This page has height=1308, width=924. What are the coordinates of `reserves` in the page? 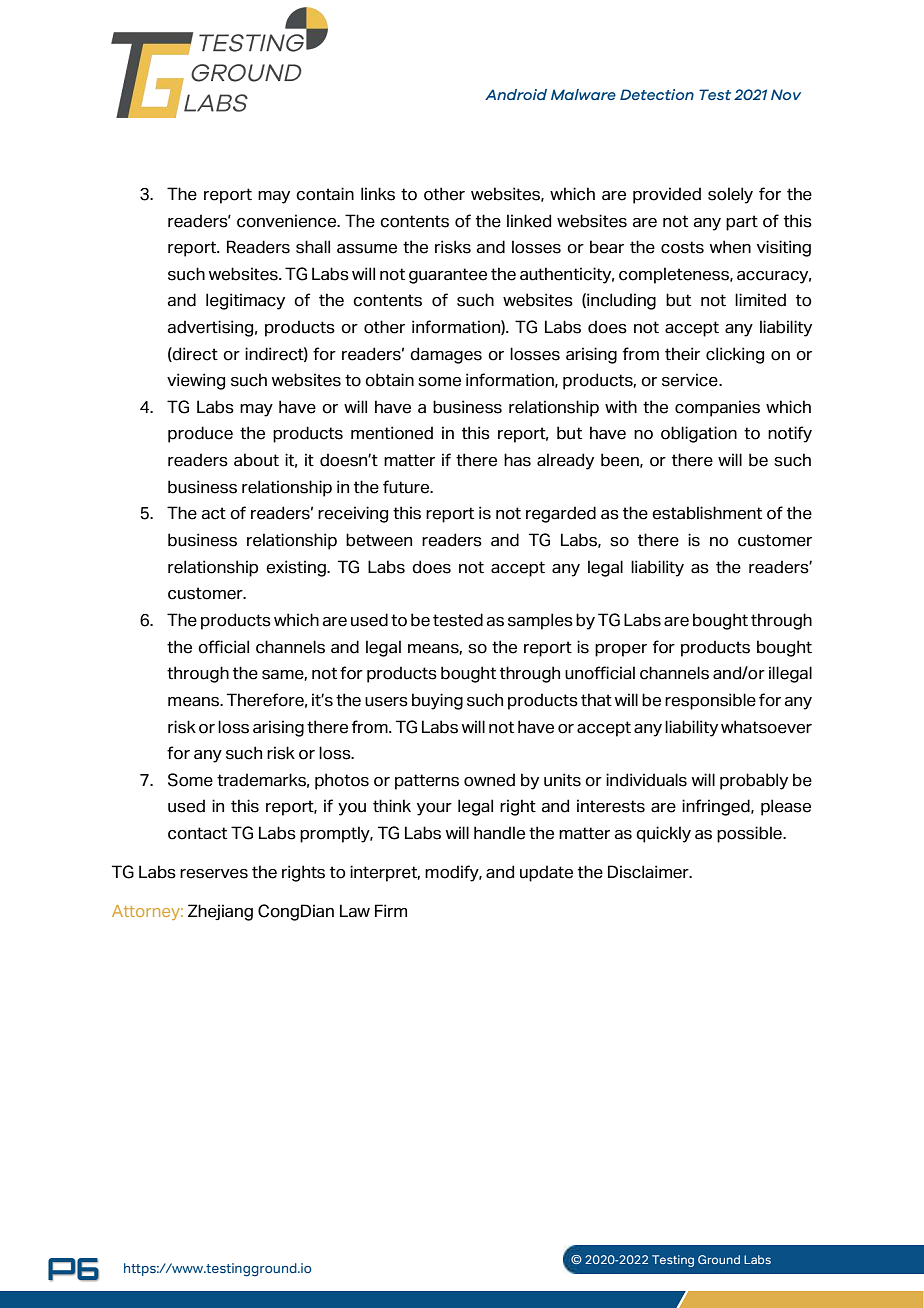 It's located at (214, 874).
